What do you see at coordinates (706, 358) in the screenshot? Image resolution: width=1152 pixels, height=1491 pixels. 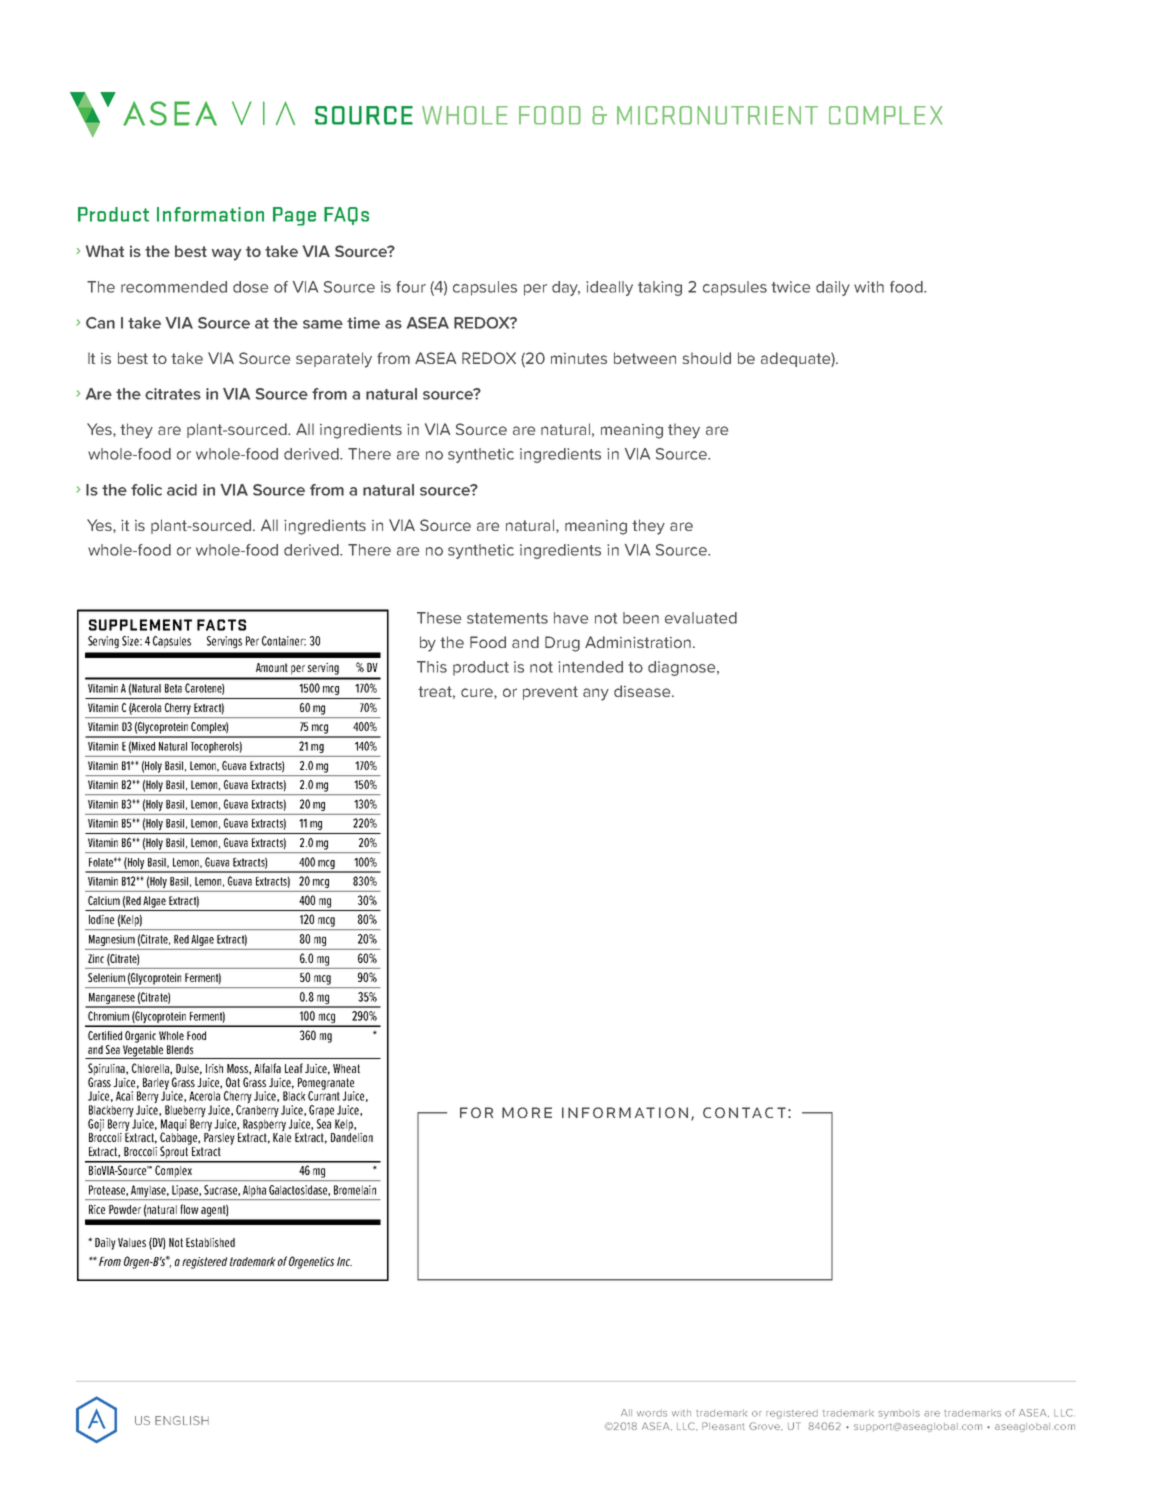 I see `should` at bounding box center [706, 358].
